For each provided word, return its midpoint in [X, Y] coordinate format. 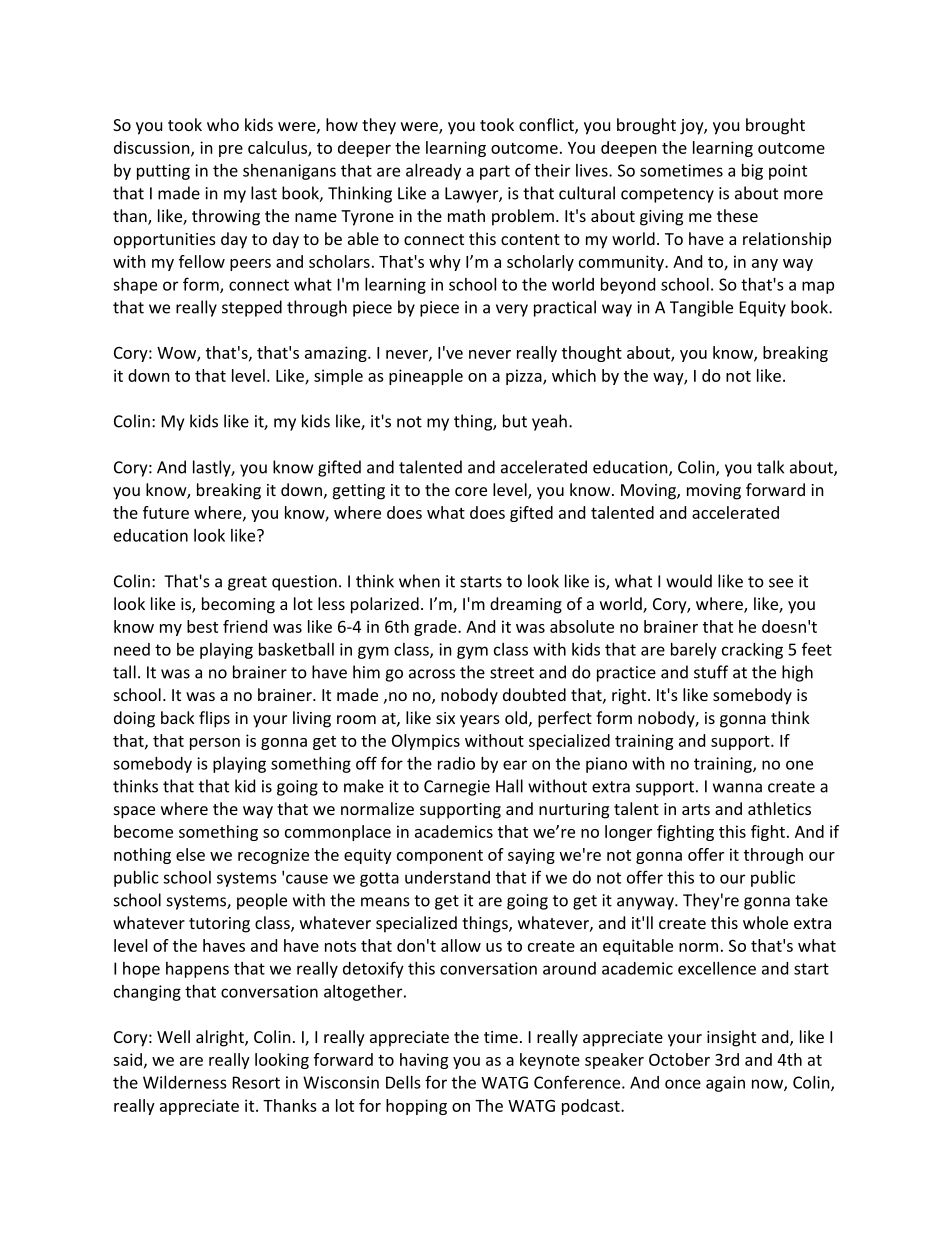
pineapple [426, 377]
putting [163, 172]
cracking [752, 651]
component [440, 857]
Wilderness [185, 1082]
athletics [779, 808]
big [752, 172]
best [202, 626]
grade [436, 628]
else [190, 854]
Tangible [701, 308]
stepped [252, 308]
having [424, 1061]
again [725, 1084]
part [495, 172]
